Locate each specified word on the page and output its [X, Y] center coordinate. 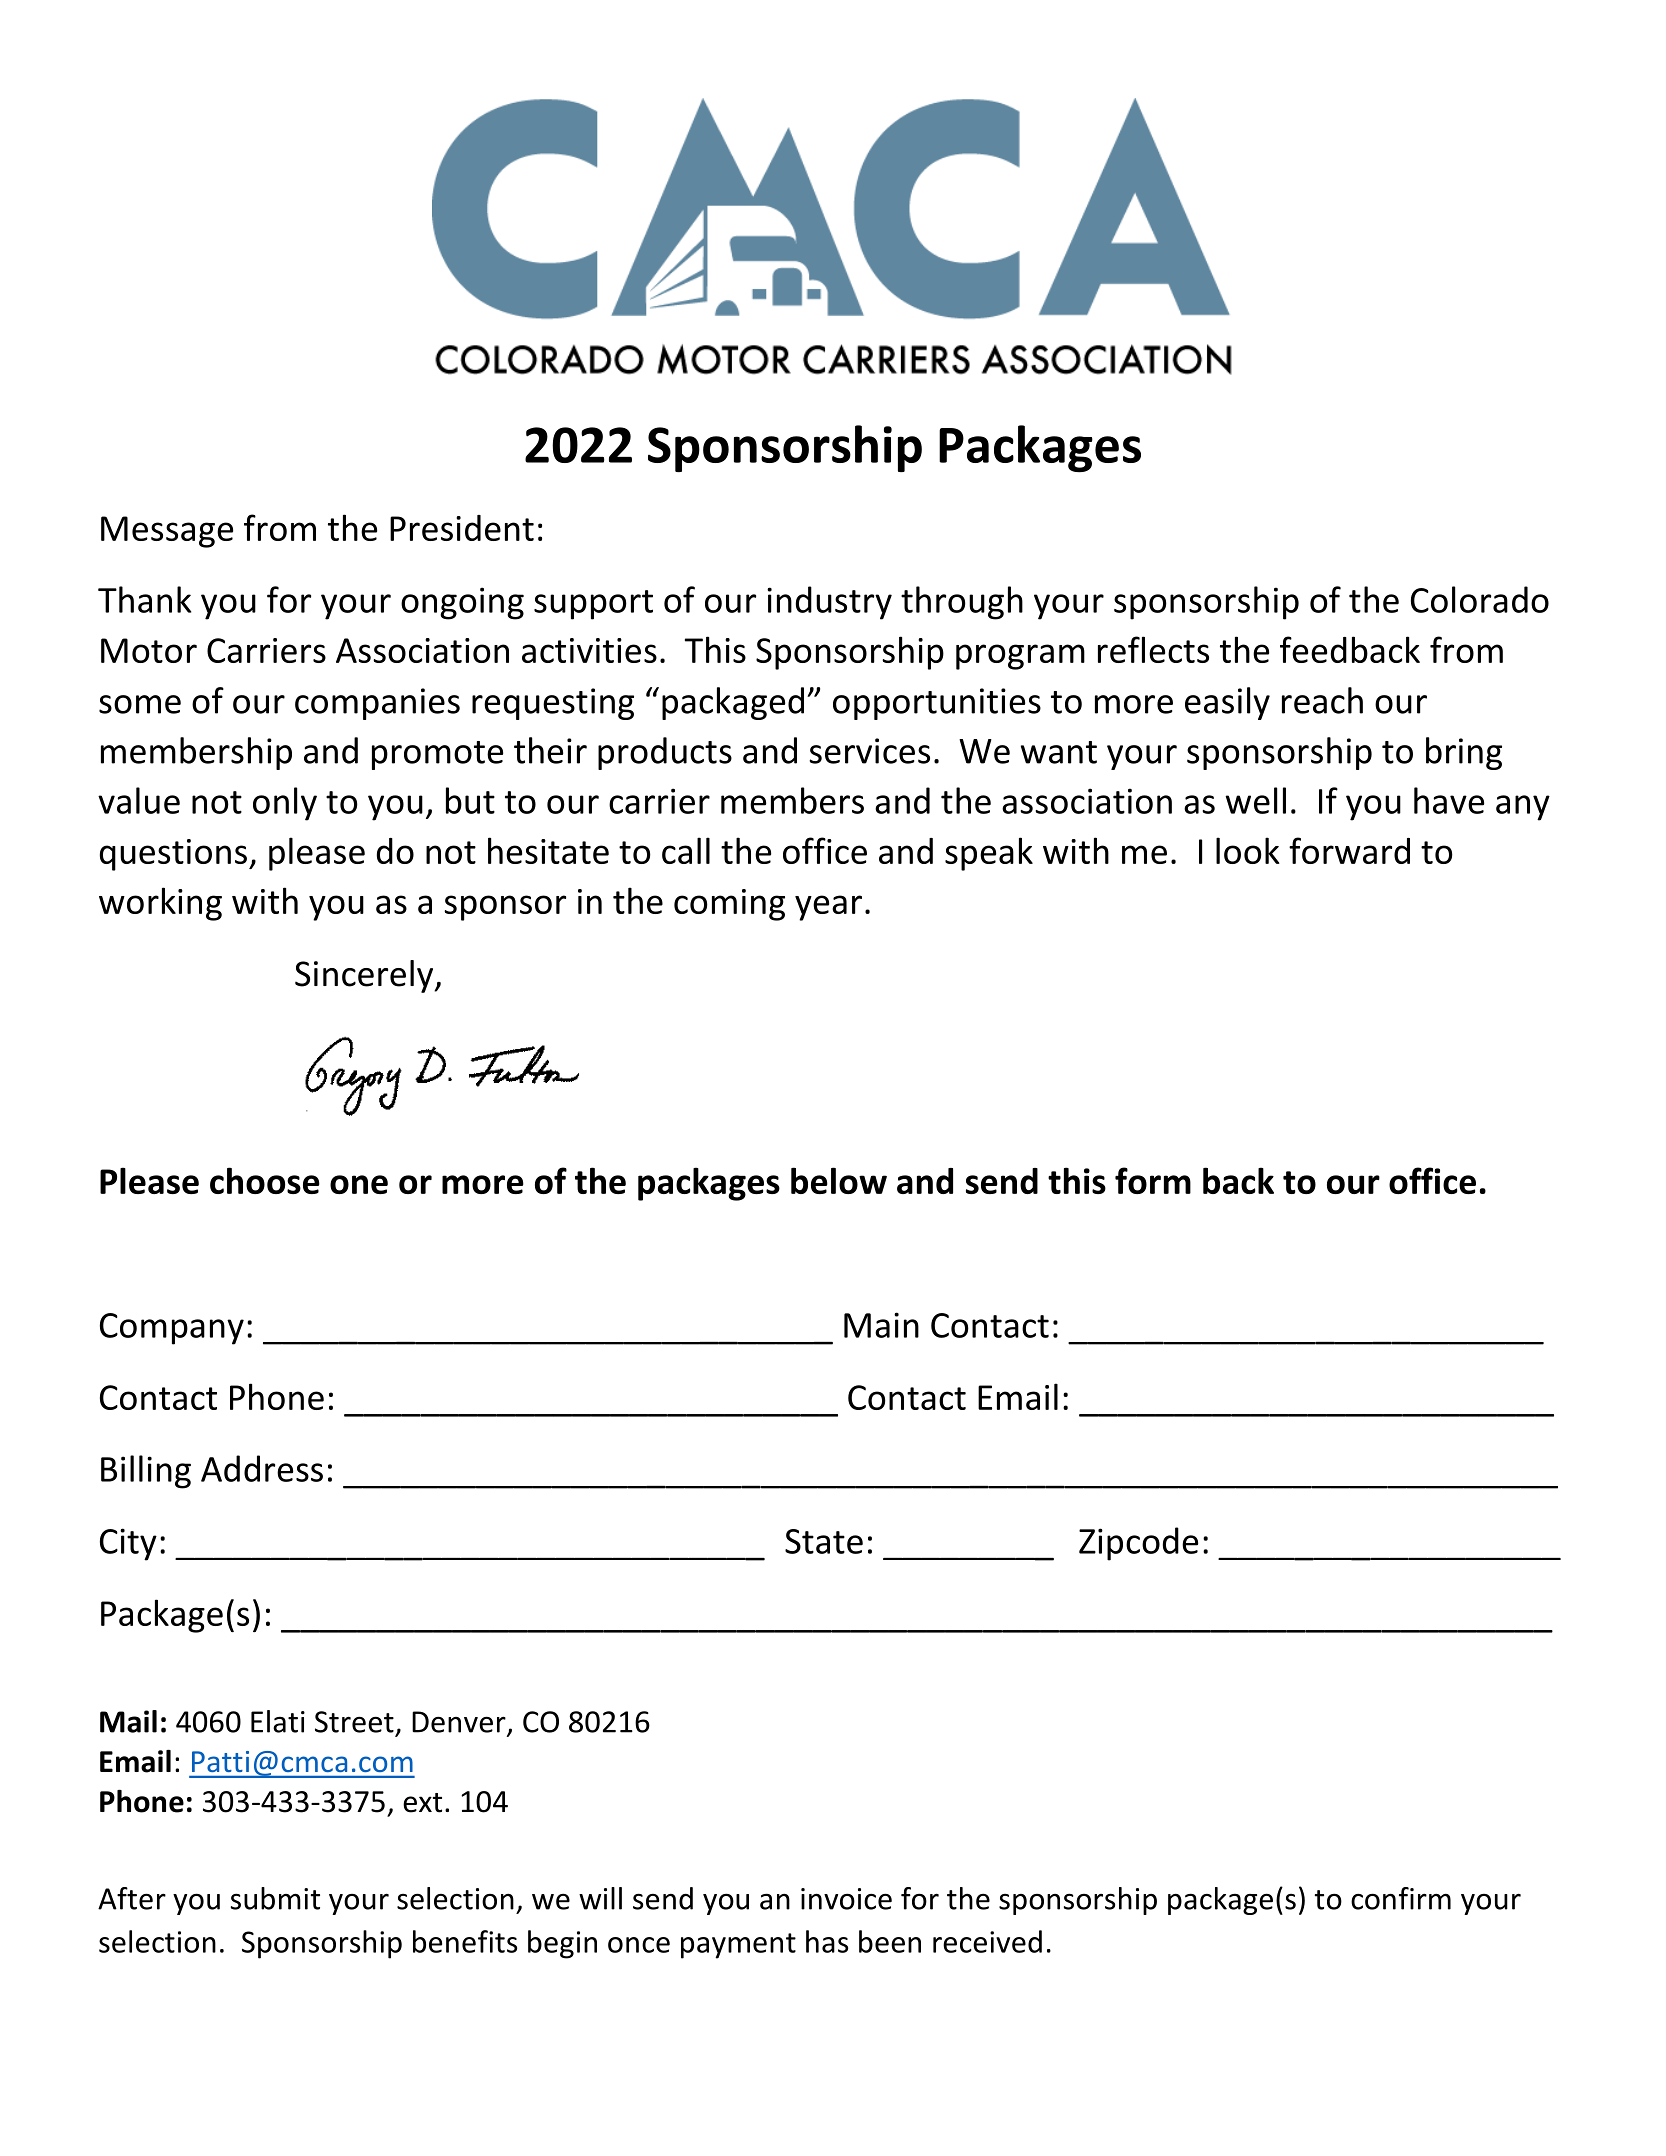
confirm [1401, 1898]
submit [275, 1898]
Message [167, 532]
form [1153, 1180]
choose [265, 1180]
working [160, 904]
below [839, 1180]
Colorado [1480, 599]
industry [829, 603]
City [128, 1544]
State [824, 1541]
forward [1349, 850]
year [828, 908]
